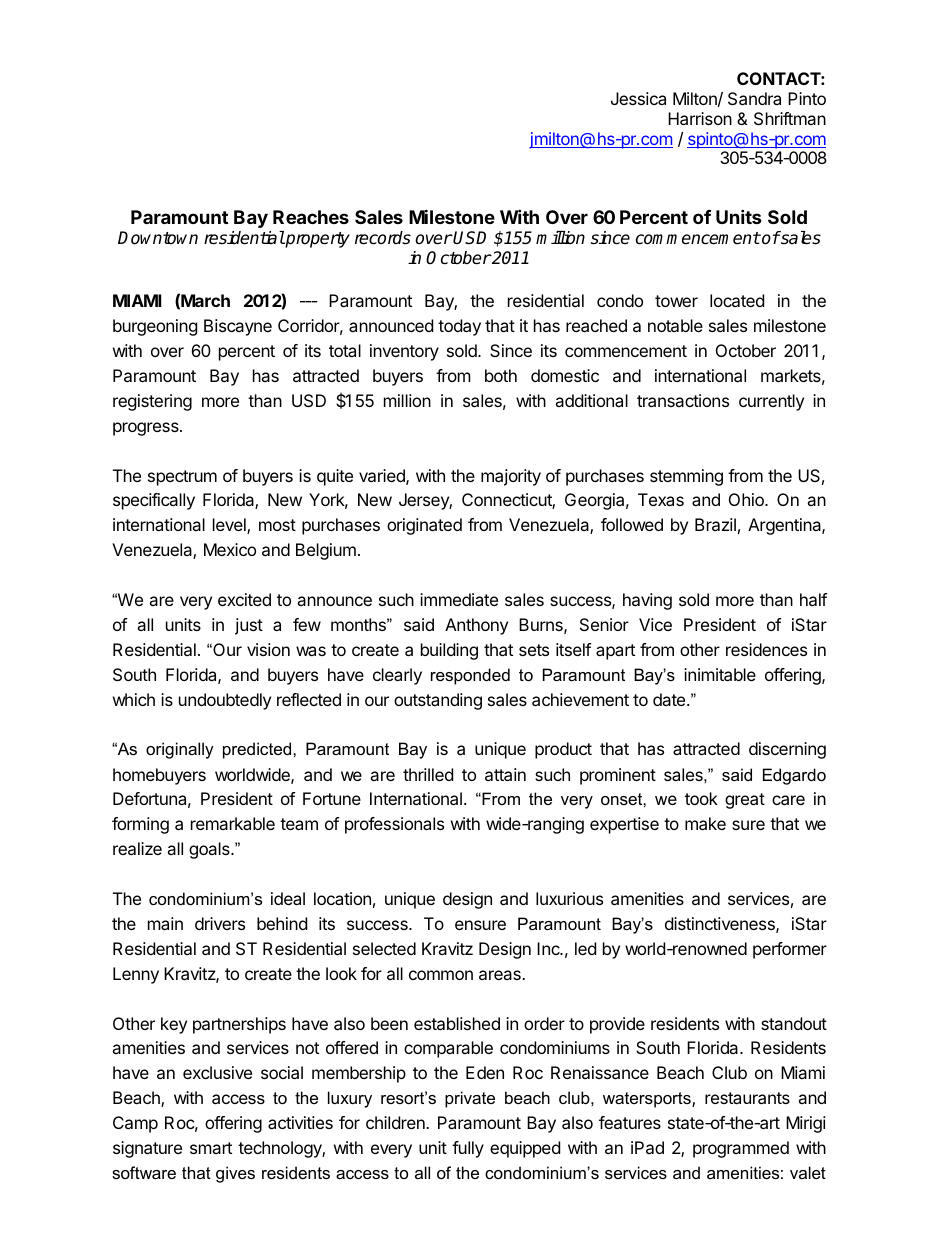  I want to click on make, so click(705, 823).
